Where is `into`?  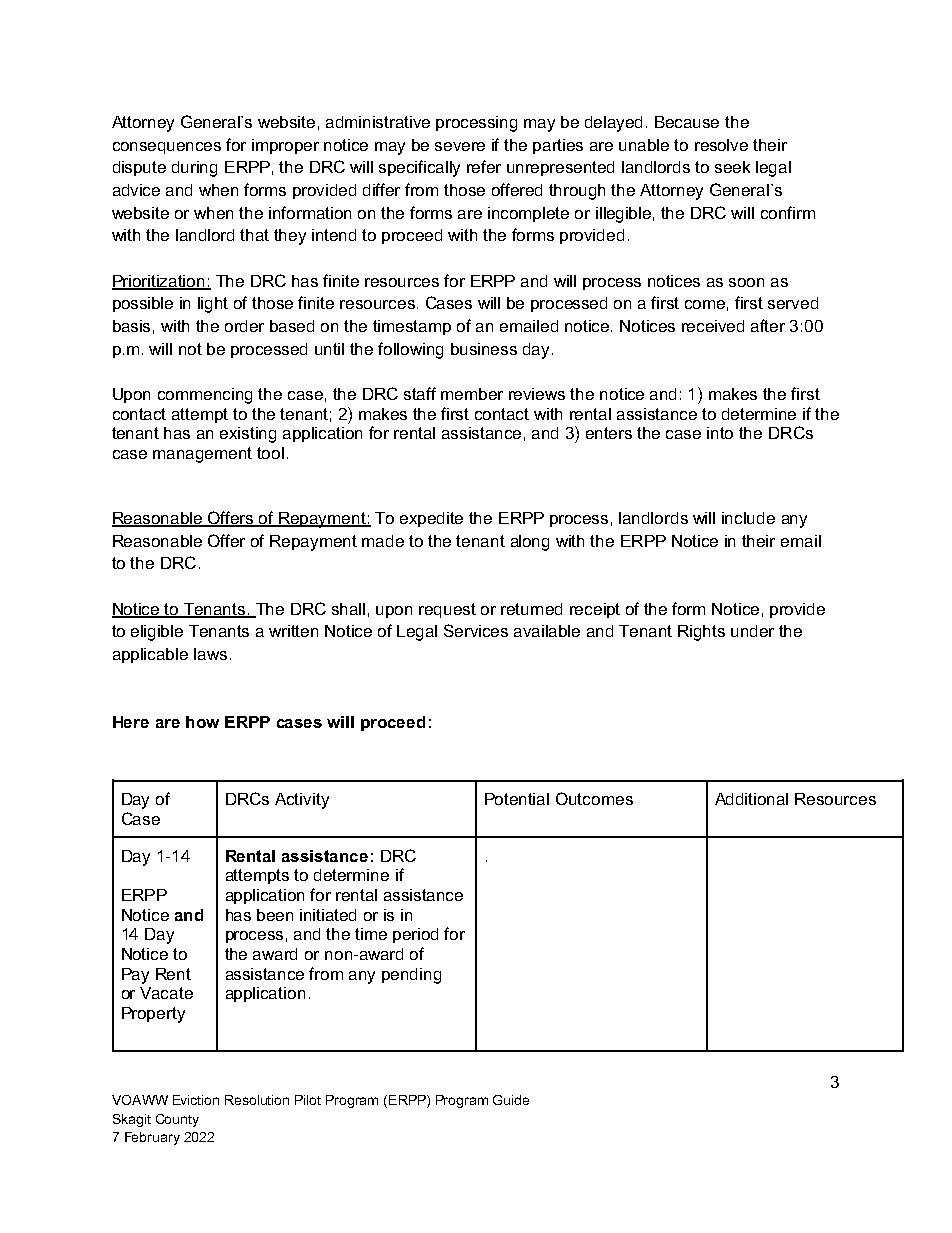
into is located at coordinates (720, 433).
